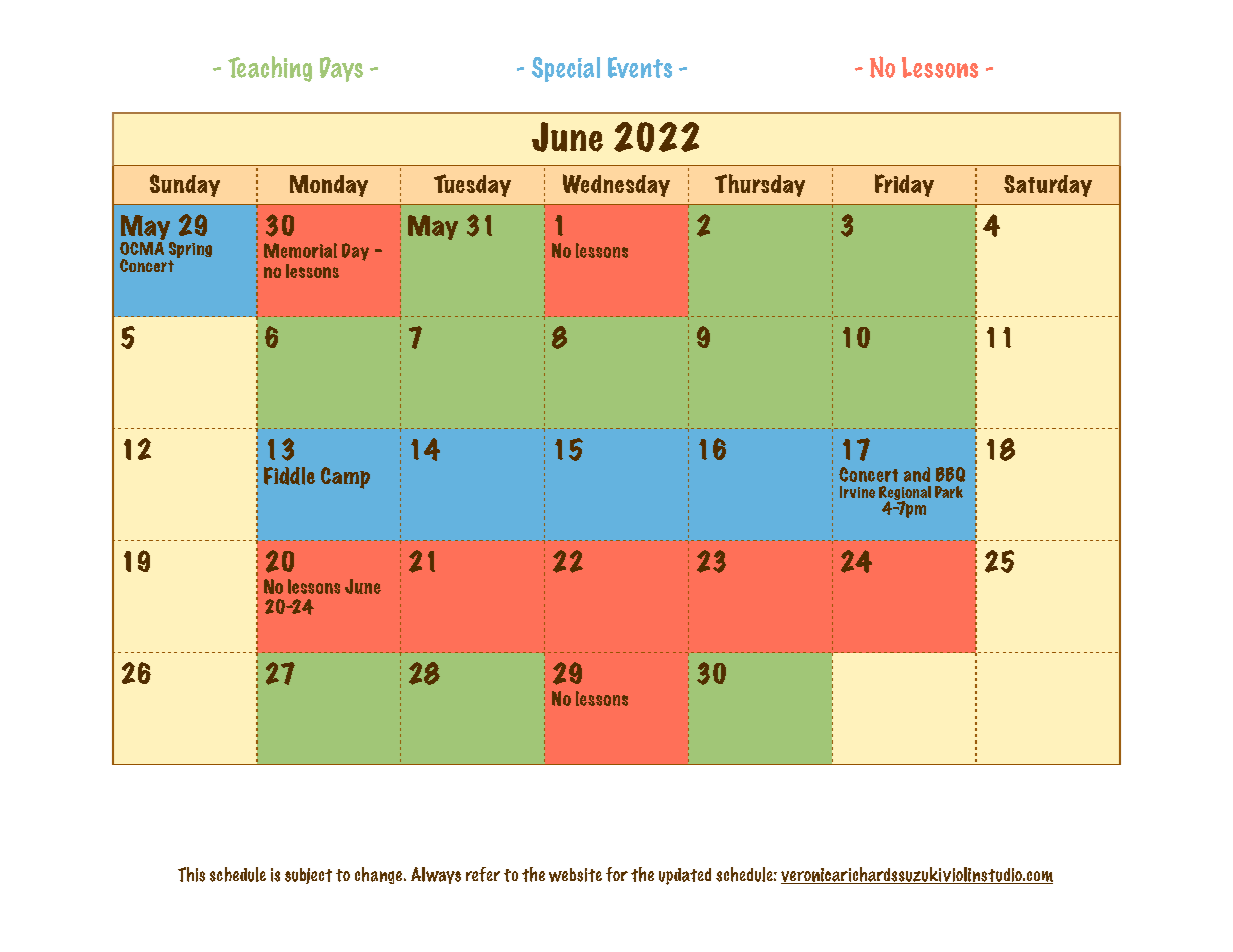 This screenshot has width=1233, height=952. What do you see at coordinates (685, 876) in the screenshot?
I see `updated` at bounding box center [685, 876].
